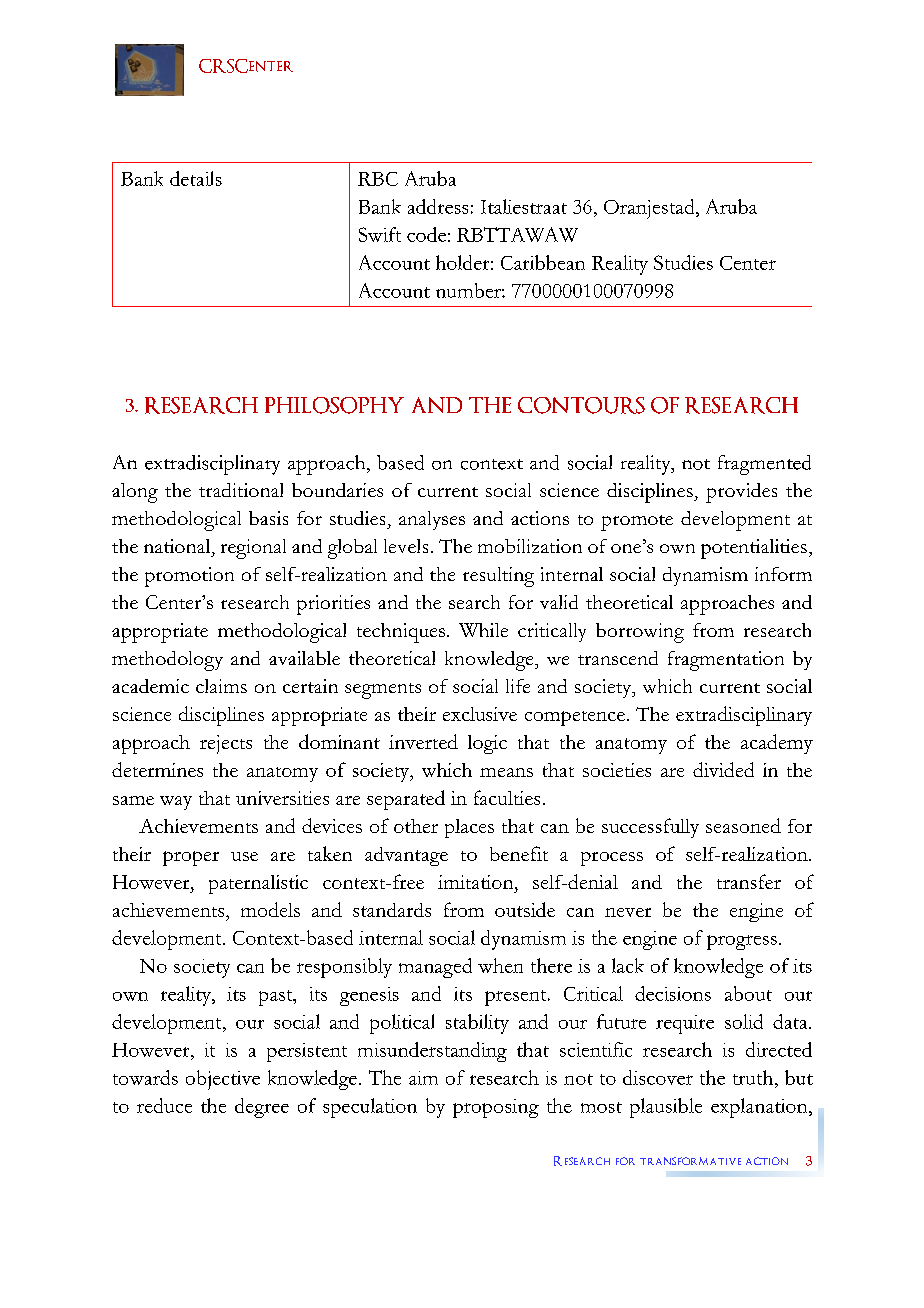 The width and height of the page is (924, 1308). What do you see at coordinates (196, 178) in the page?
I see `details` at bounding box center [196, 178].
